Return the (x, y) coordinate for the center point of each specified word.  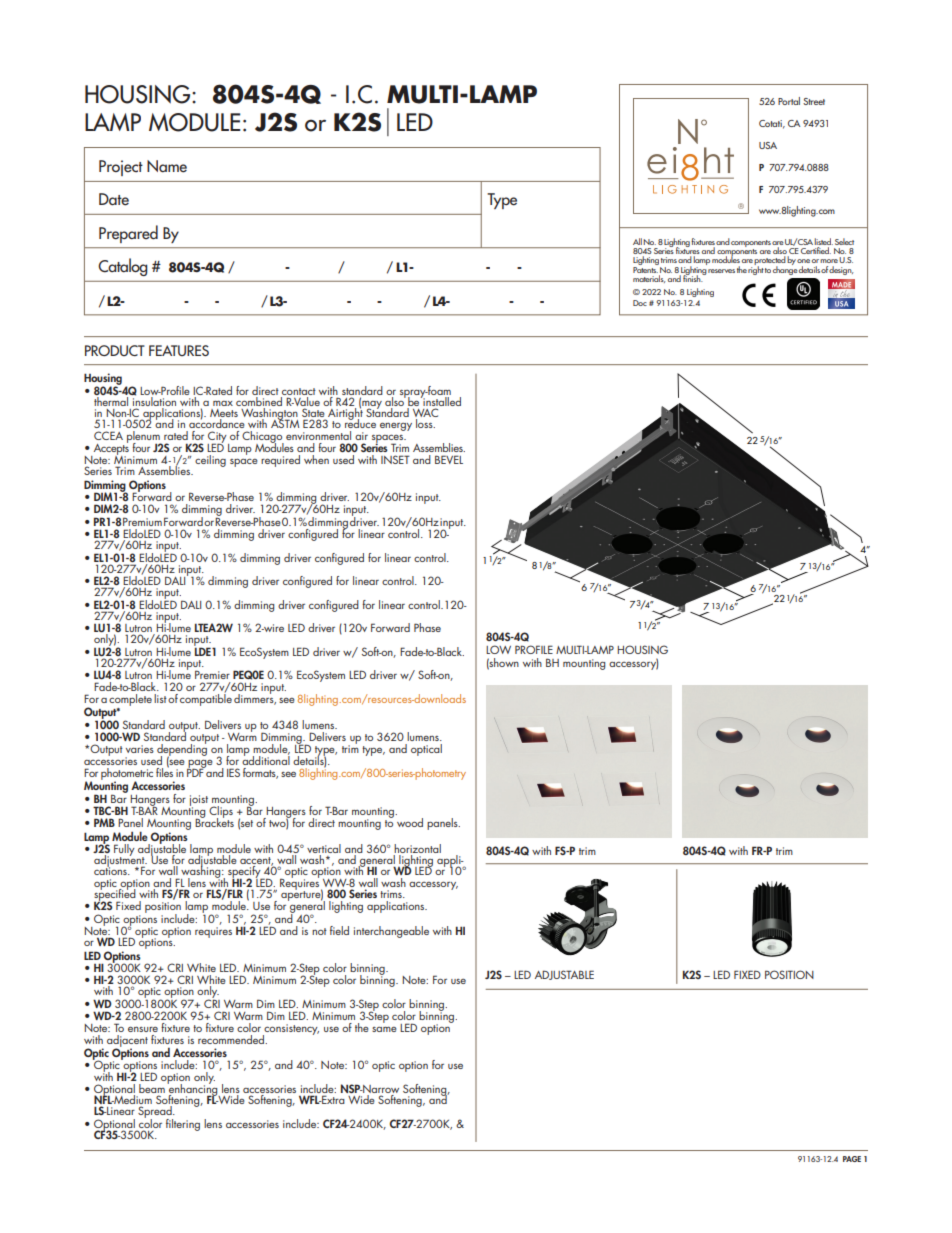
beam (152, 1090)
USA (768, 145)
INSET (395, 459)
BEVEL (449, 459)
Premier (212, 674)
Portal (789, 101)
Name (167, 166)
